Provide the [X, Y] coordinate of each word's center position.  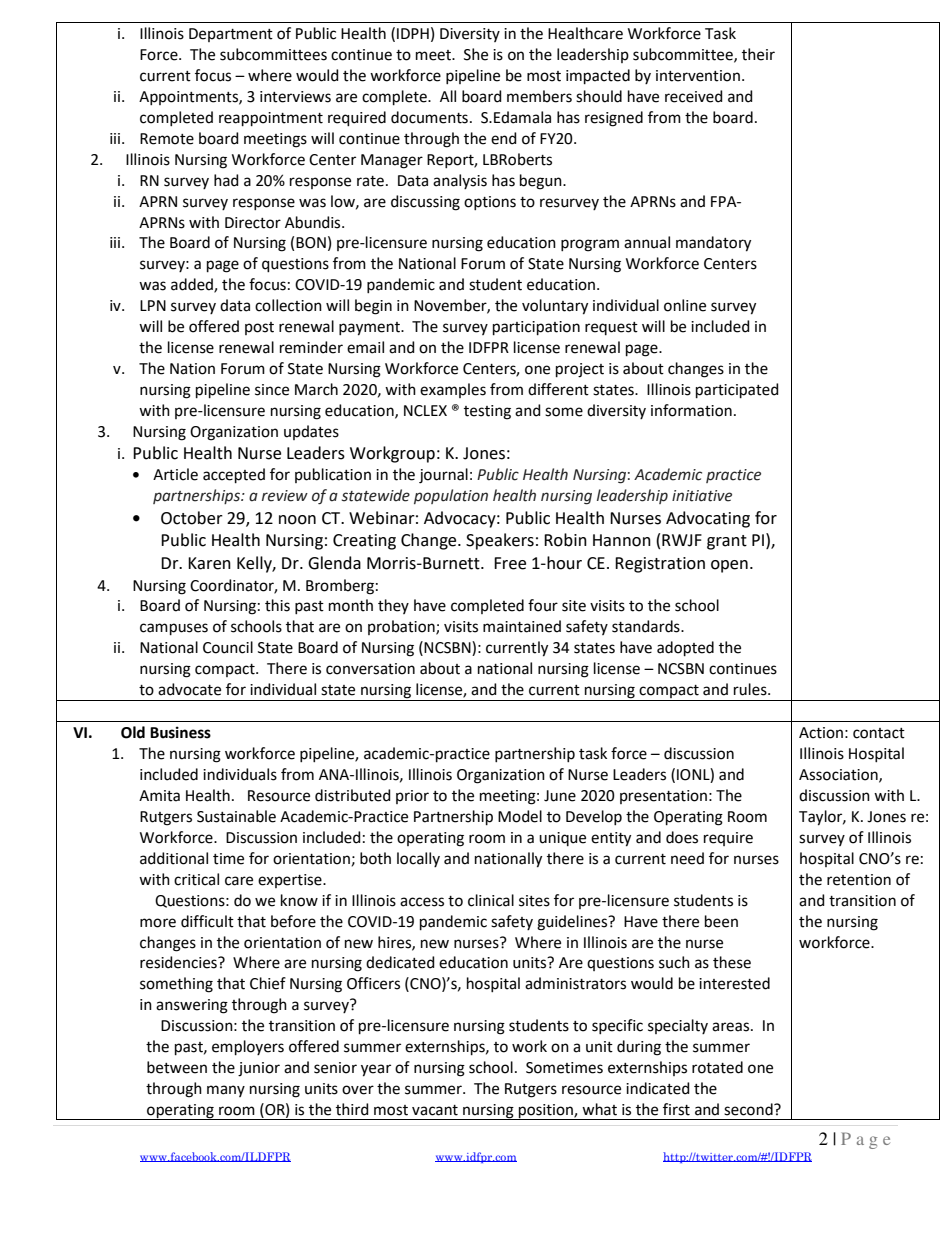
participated [737, 390]
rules [751, 689]
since [272, 390]
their [758, 54]
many [226, 1091]
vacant [435, 1110]
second [749, 1109]
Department [231, 35]
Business [180, 732]
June [560, 796]
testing [487, 412]
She [476, 54]
